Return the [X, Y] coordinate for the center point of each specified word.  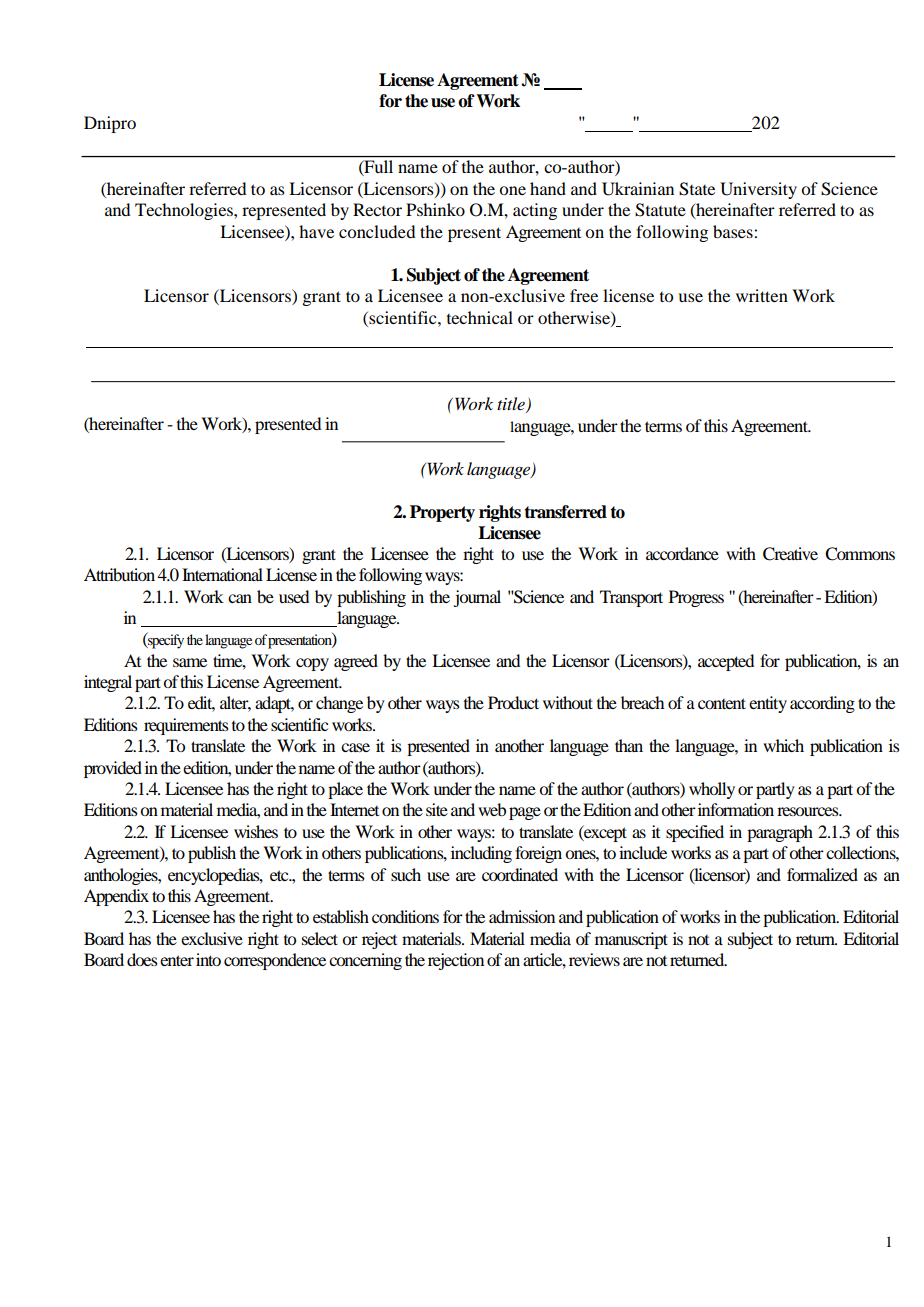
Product [513, 702]
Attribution [119, 574]
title [512, 405]
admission [522, 916]
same [190, 662]
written [762, 295]
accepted [726, 662]
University [758, 190]
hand [548, 188]
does [142, 959]
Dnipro [110, 124]
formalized [822, 874]
